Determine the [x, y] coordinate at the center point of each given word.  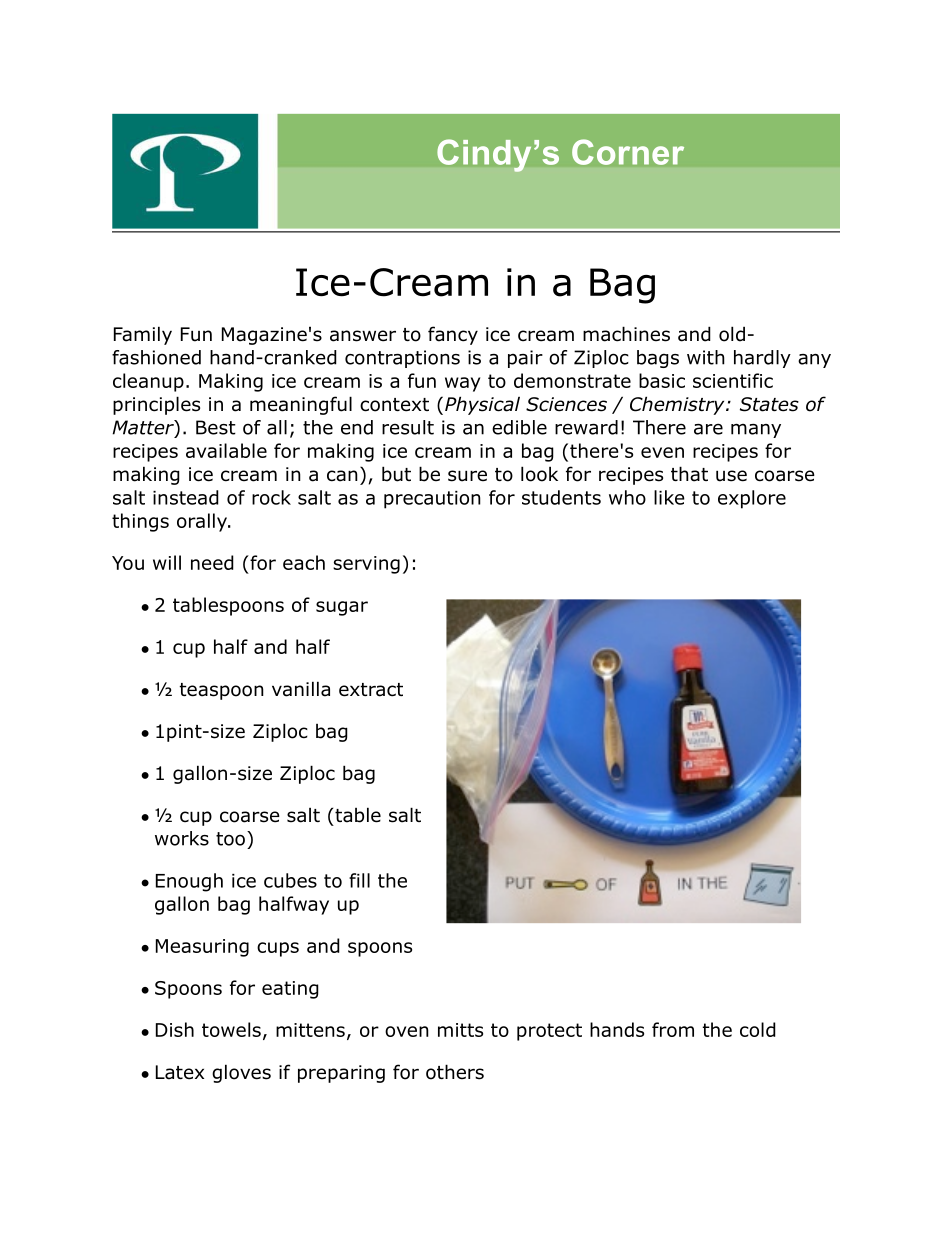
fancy [453, 335]
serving [366, 565]
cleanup [148, 382]
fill [359, 880]
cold [758, 1029]
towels [231, 1029]
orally [203, 522]
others [455, 1072]
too [230, 839]
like [669, 497]
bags [658, 359]
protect [549, 1032]
